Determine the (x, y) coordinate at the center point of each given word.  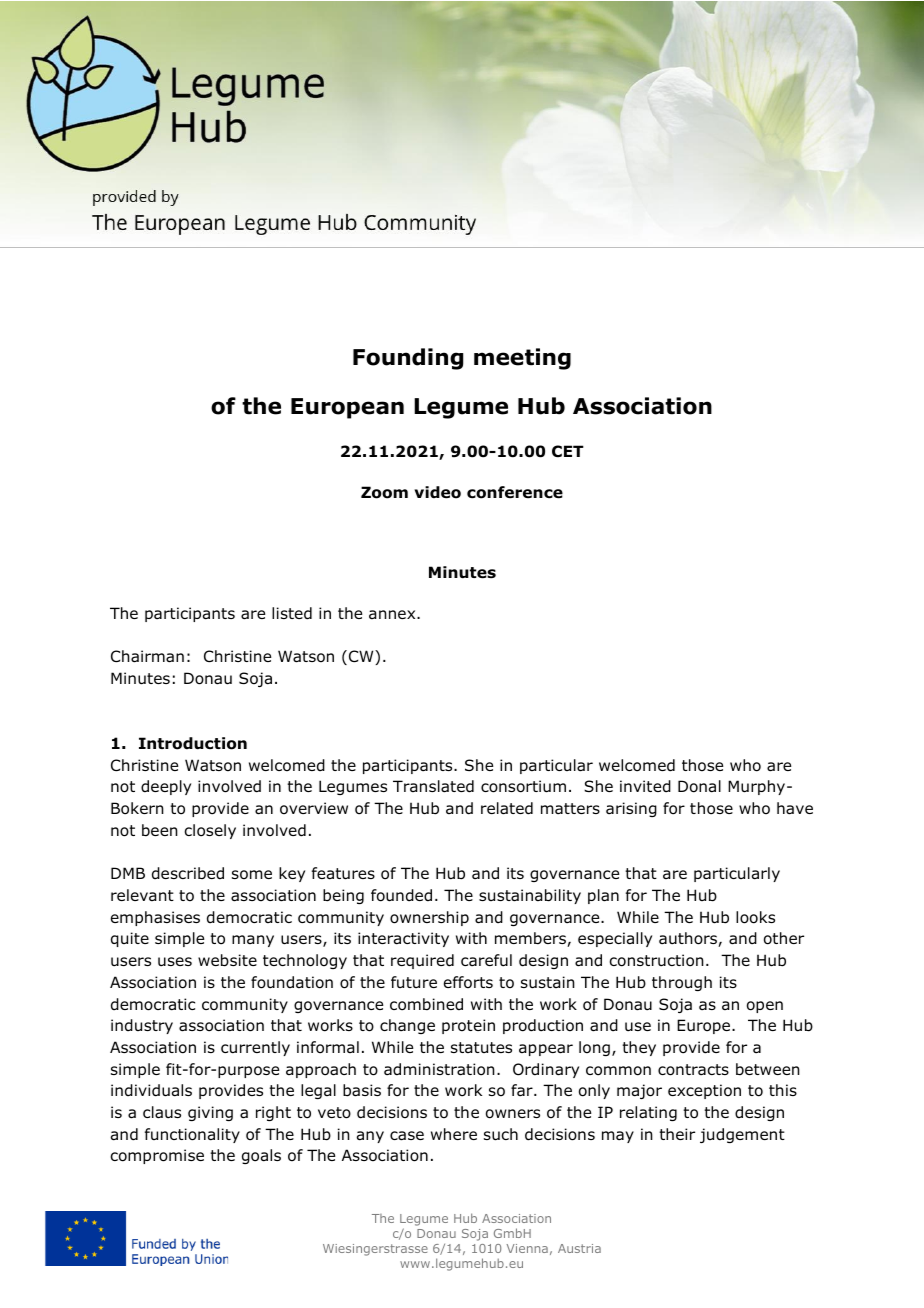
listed (292, 613)
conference (515, 492)
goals (261, 1156)
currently (255, 1048)
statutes (481, 1047)
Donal (699, 786)
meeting (522, 359)
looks (755, 917)
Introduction (193, 743)
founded (401, 895)
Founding (408, 359)
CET (568, 451)
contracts (693, 1070)
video (437, 492)
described (188, 873)
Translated (433, 786)
